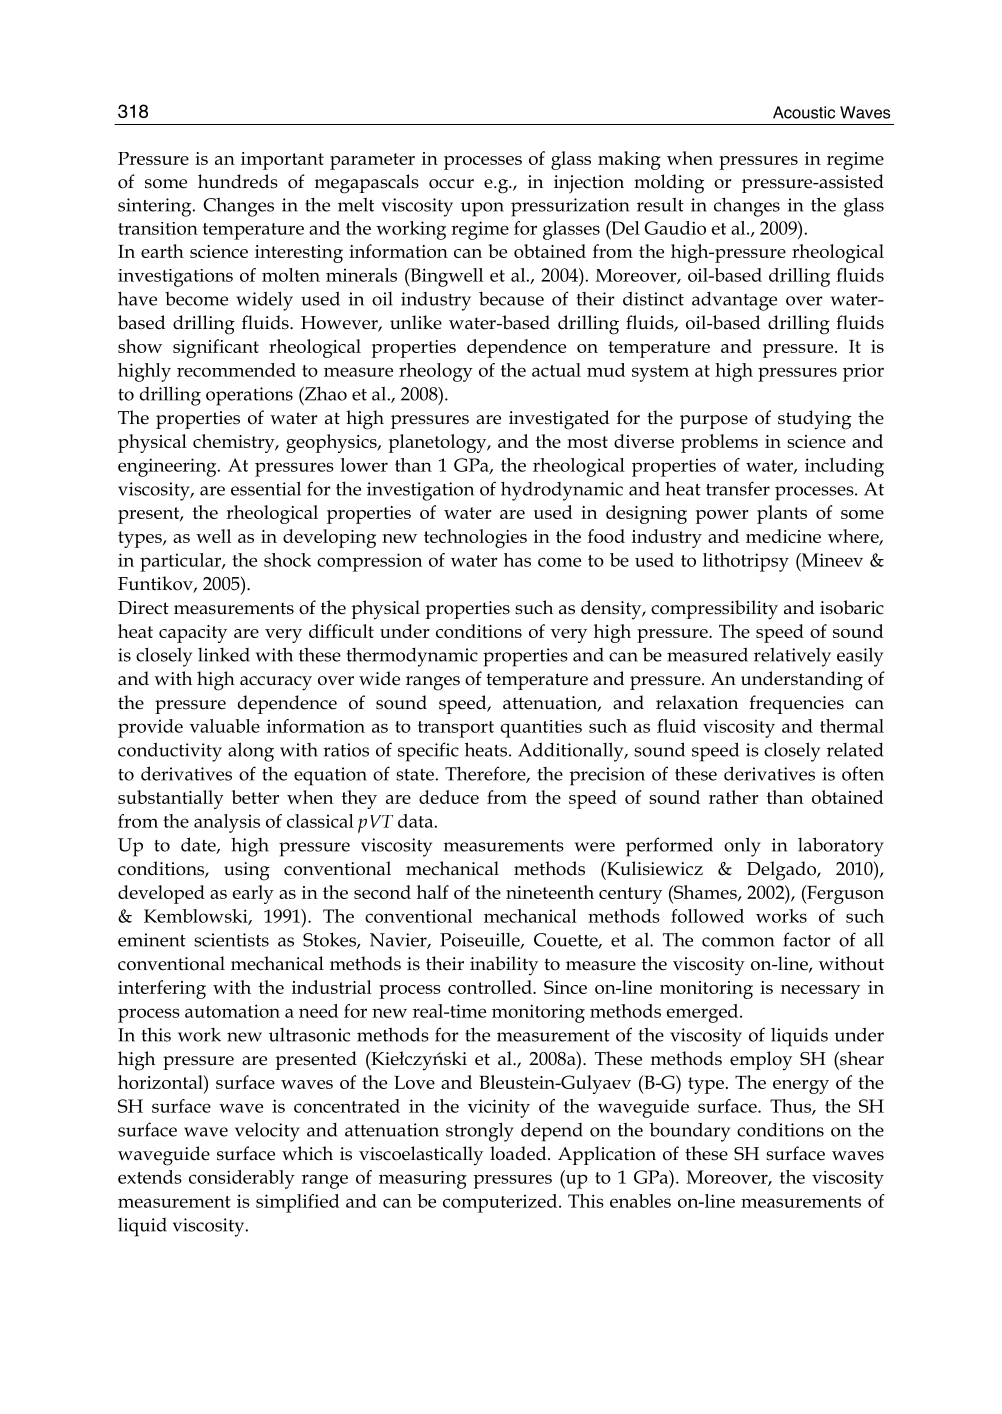  What do you see at coordinates (519, 1153) in the screenshot?
I see `loaded` at bounding box center [519, 1153].
